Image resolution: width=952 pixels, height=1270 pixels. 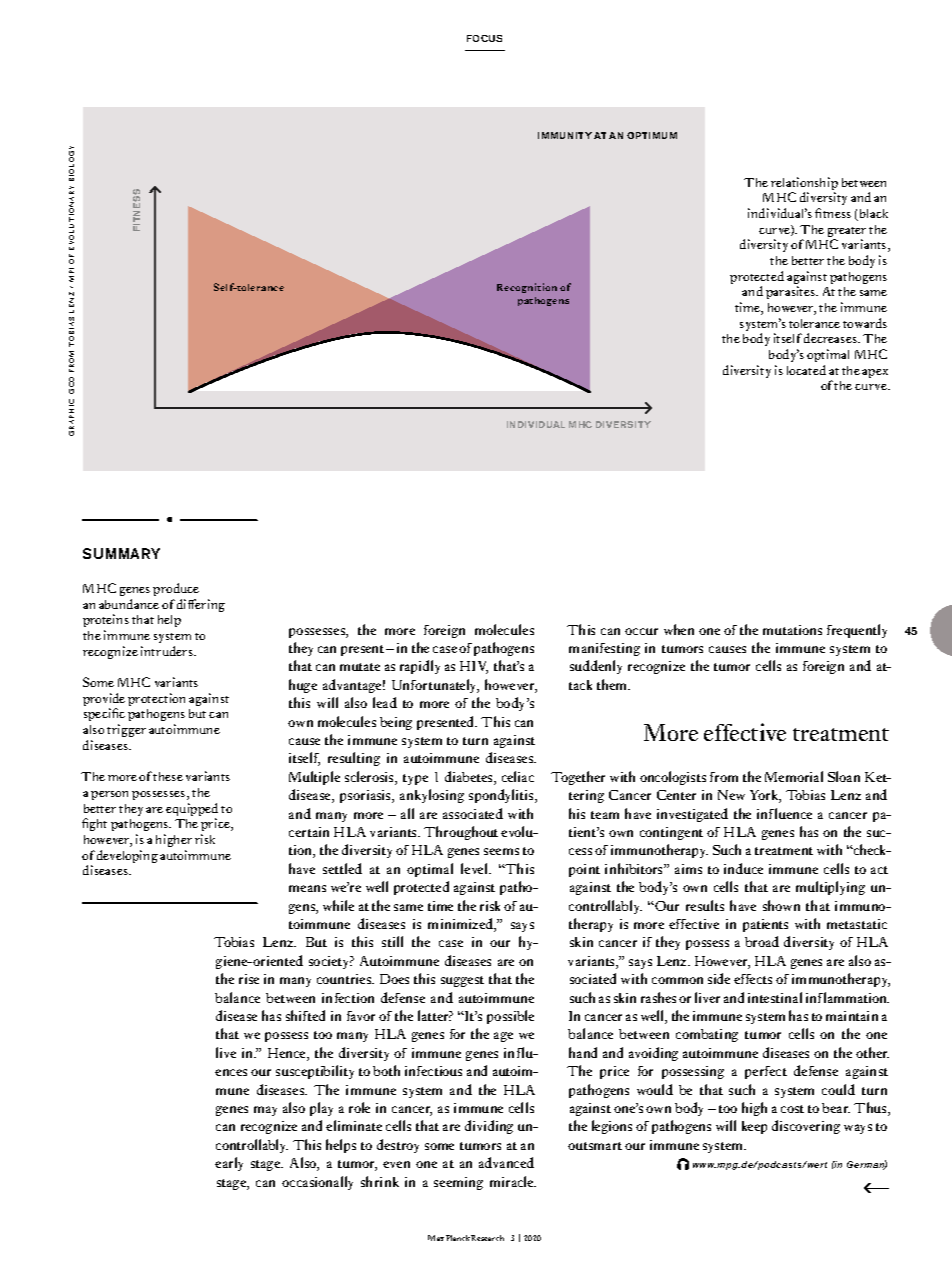 What do you see at coordinates (168, 651) in the document?
I see `intruders` at bounding box center [168, 651].
